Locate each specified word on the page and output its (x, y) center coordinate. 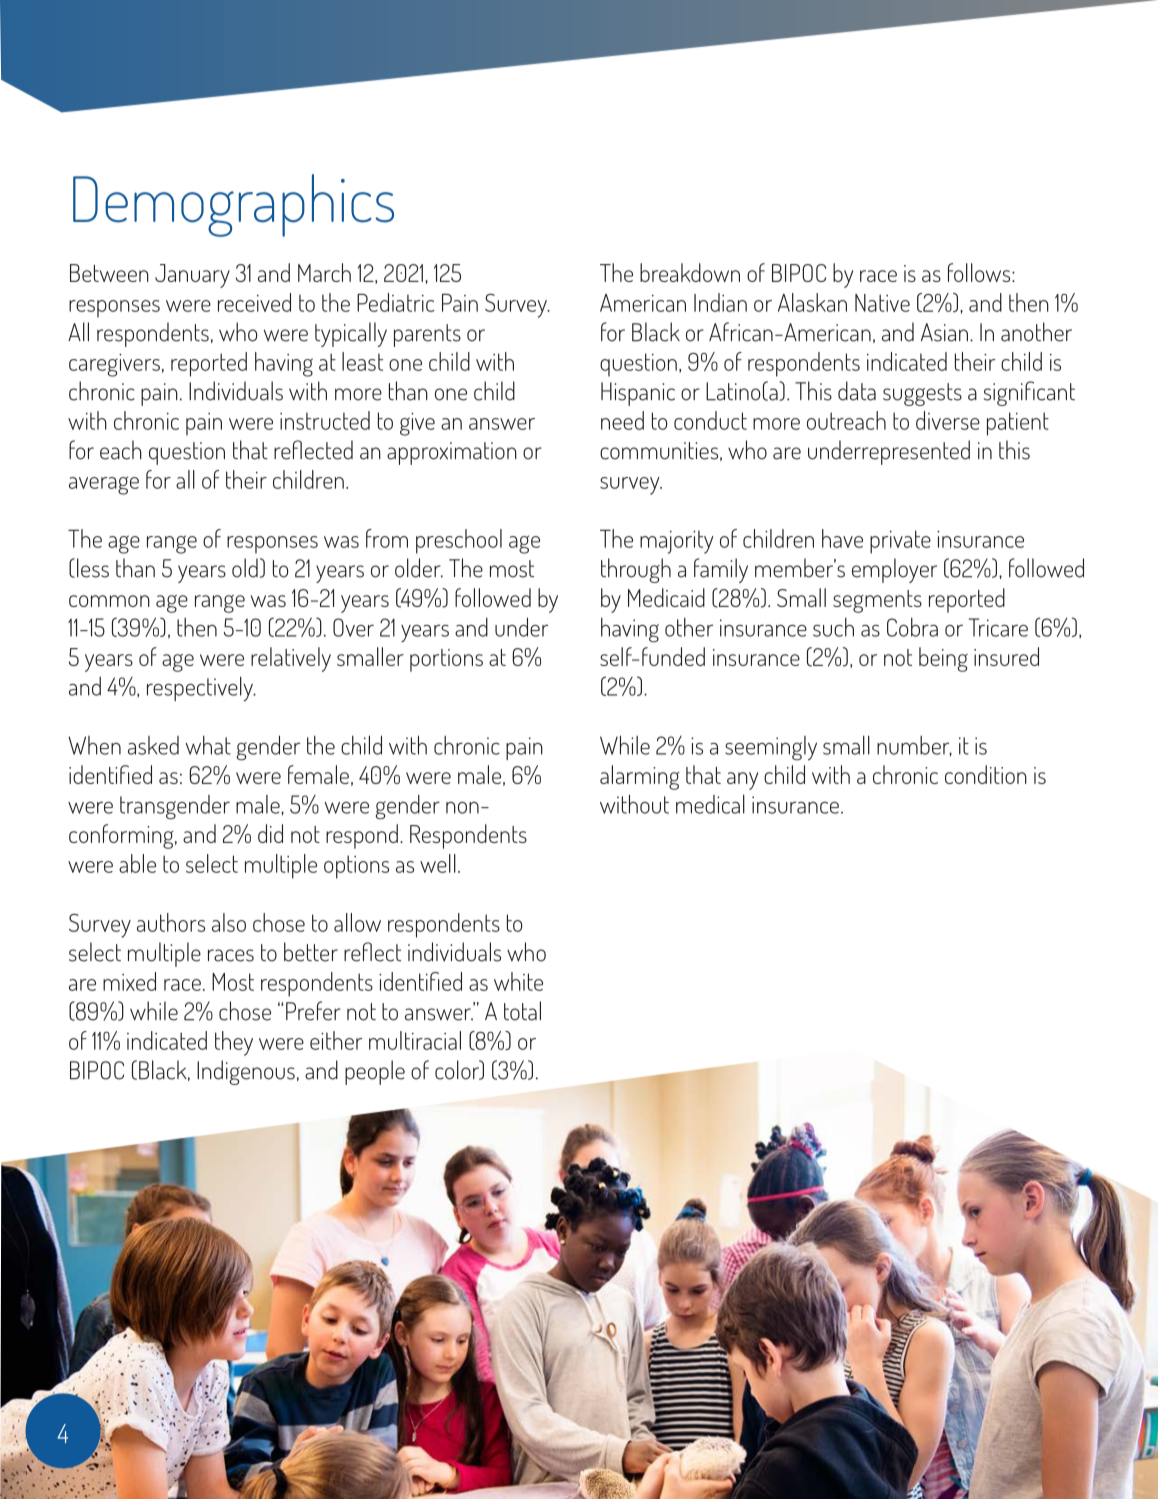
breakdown (690, 272)
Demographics (233, 205)
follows (980, 272)
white (518, 981)
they (234, 1043)
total (522, 1011)
